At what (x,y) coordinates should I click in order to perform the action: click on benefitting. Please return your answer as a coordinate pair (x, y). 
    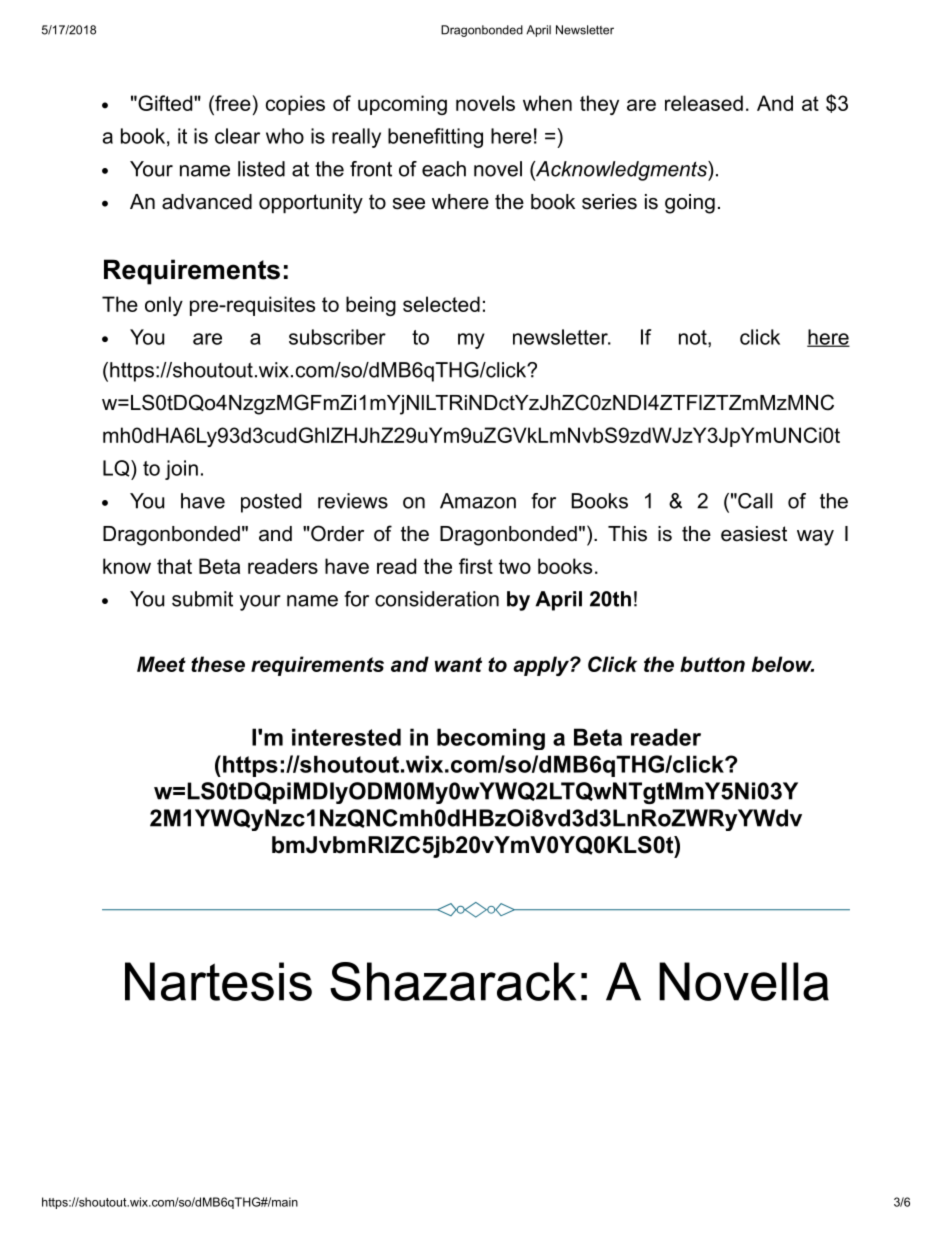
    Looking at the image, I should click on (435, 138).
